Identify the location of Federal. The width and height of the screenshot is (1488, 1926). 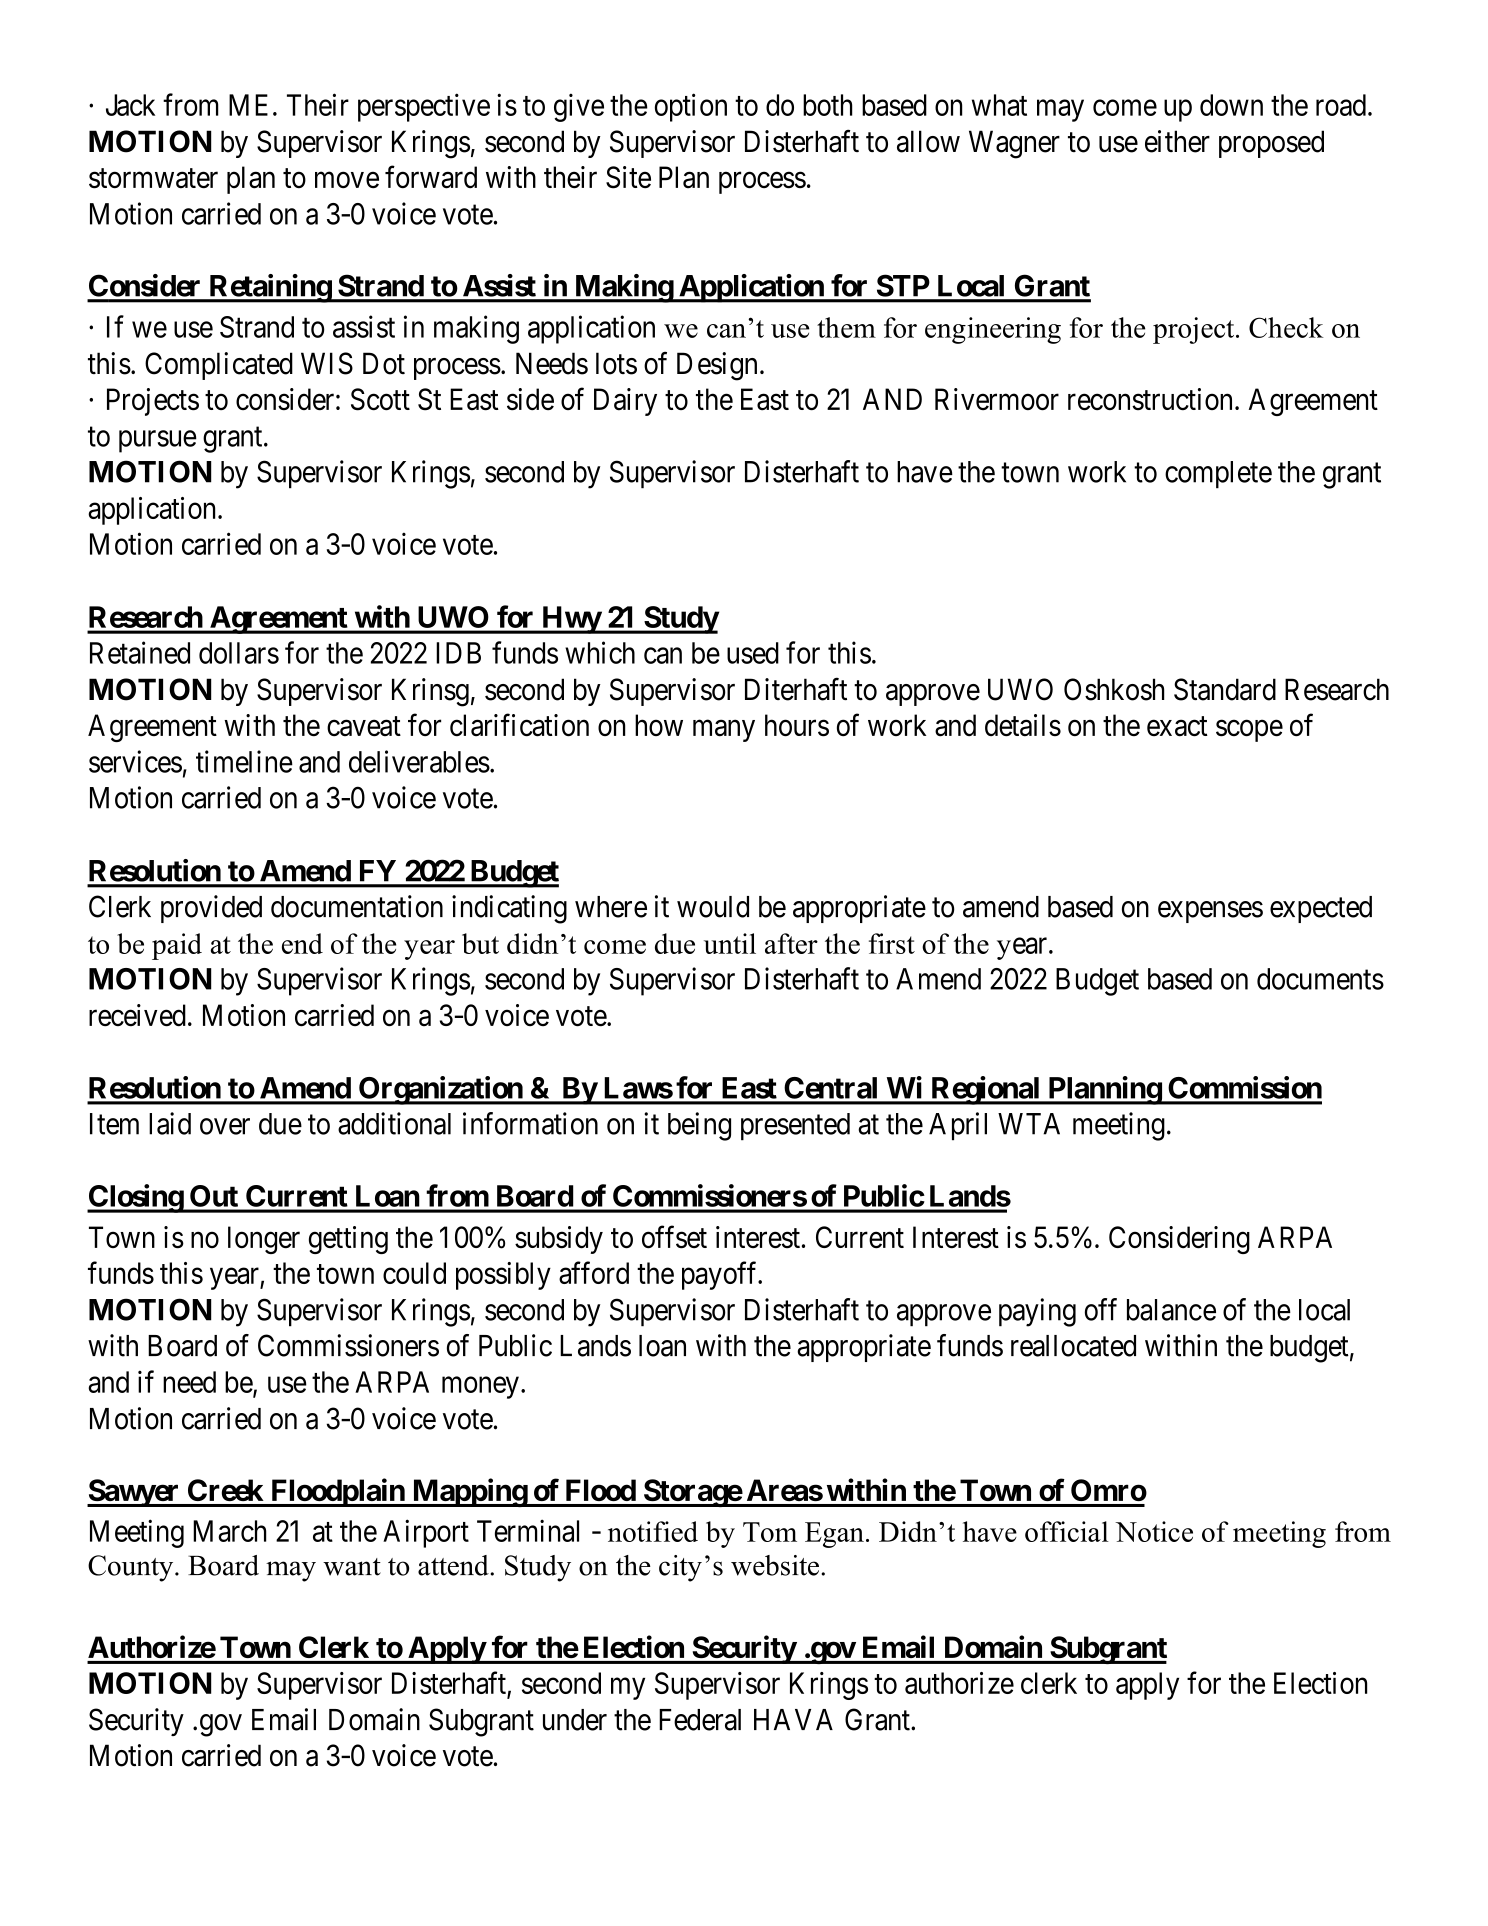
(700, 1720).
